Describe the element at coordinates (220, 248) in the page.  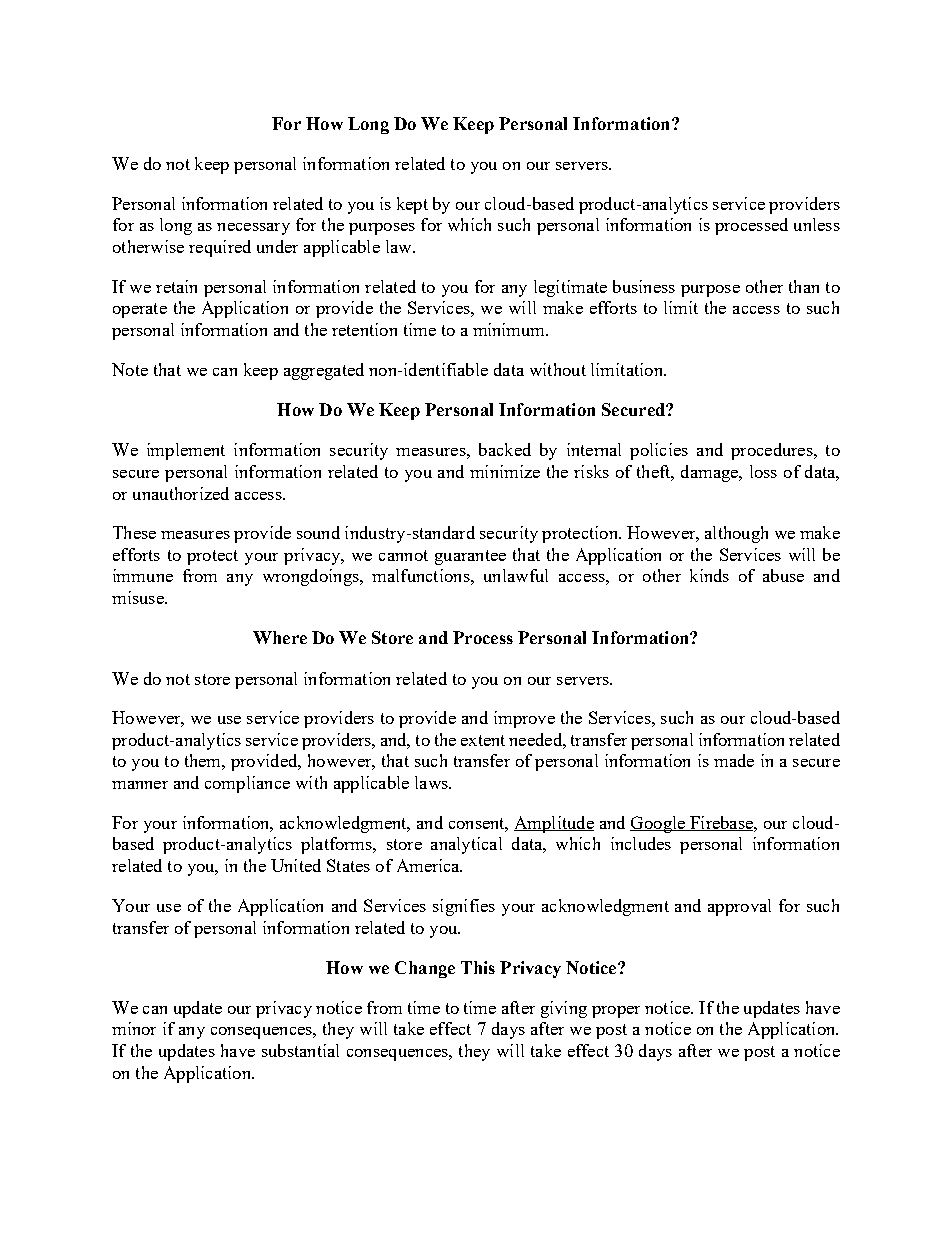
I see `required` at that location.
